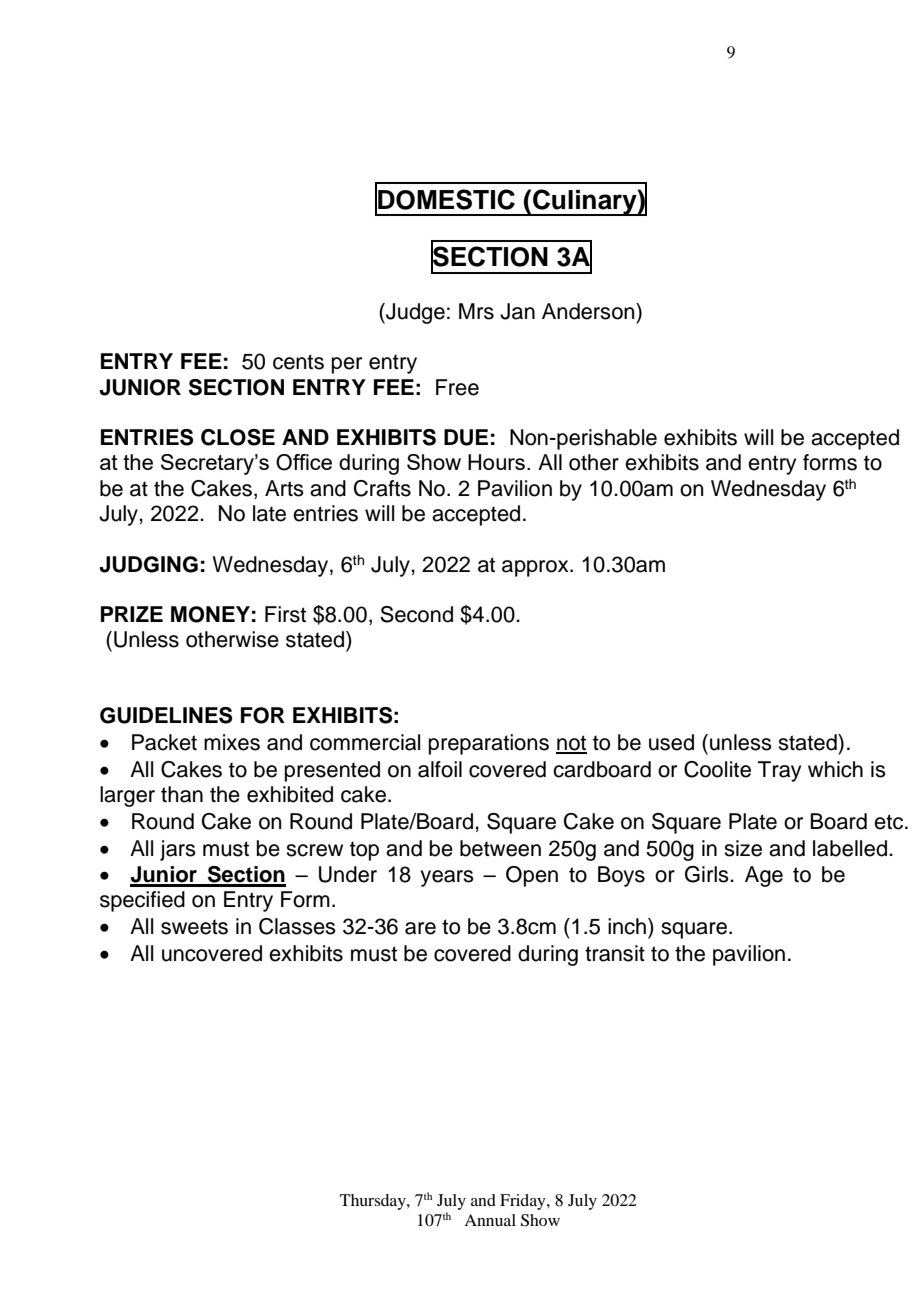  I want to click on which, so click(835, 769).
